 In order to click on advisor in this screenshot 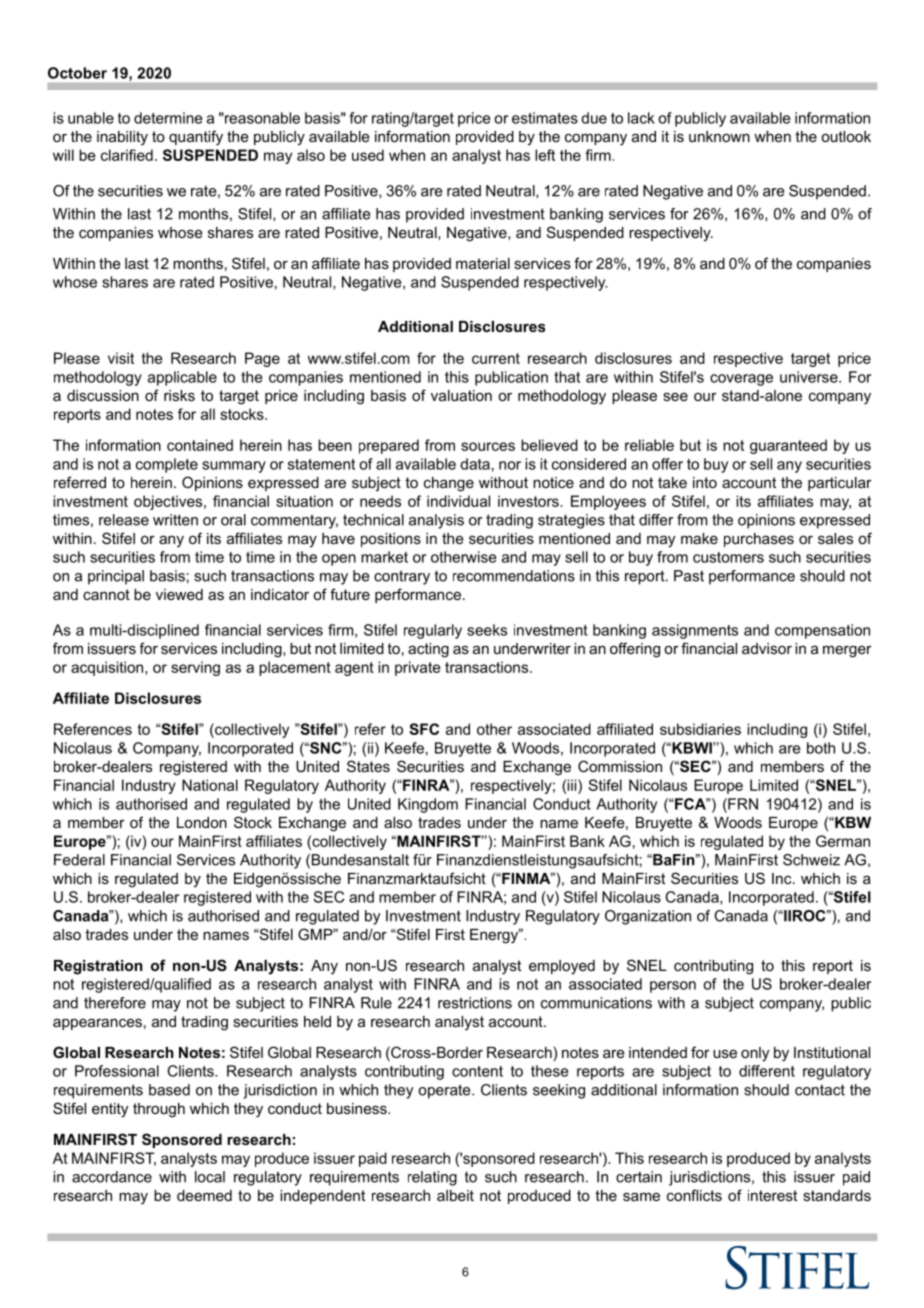, I will do `click(767, 648)`.
